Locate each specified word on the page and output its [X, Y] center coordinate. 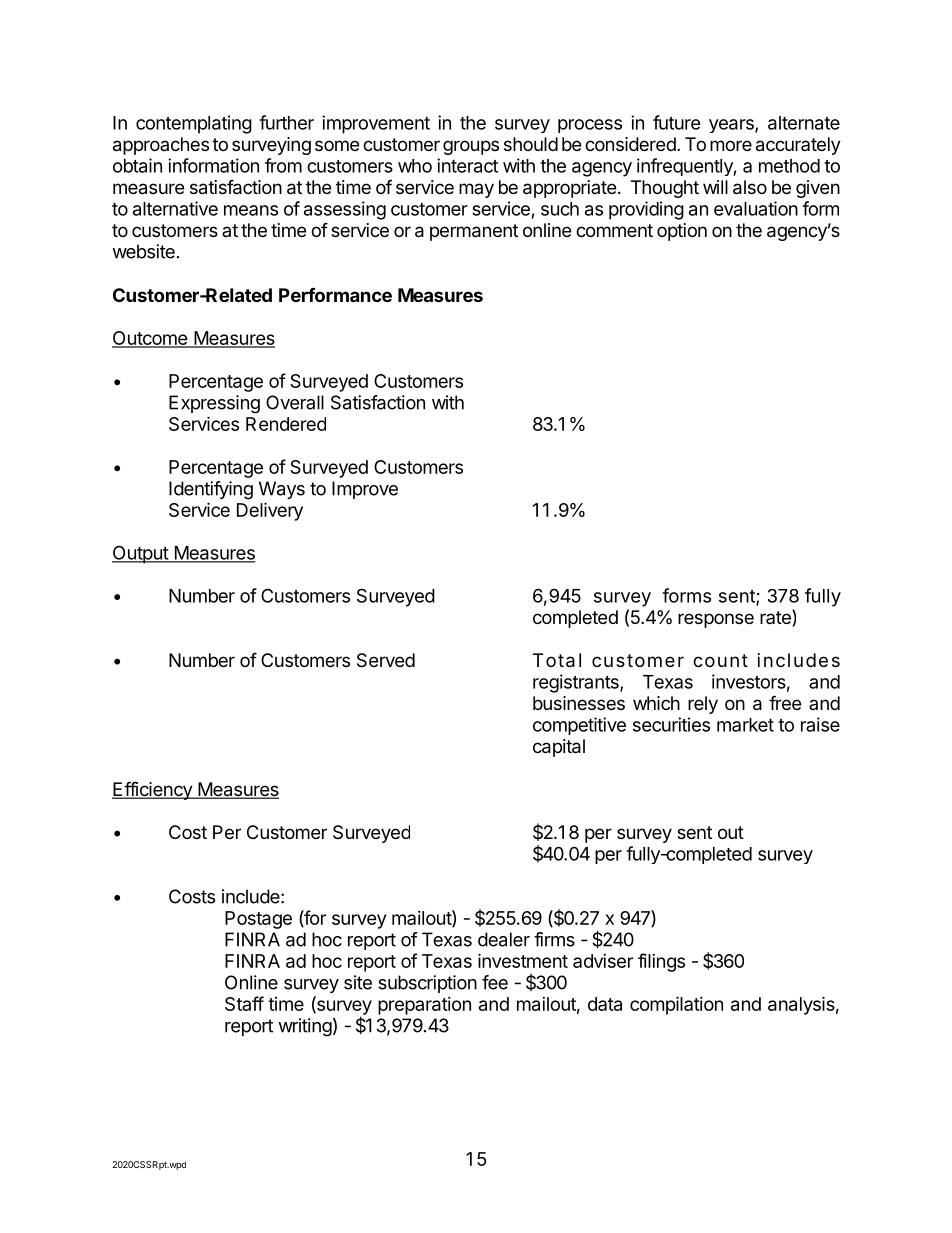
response [716, 620]
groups [471, 147]
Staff [244, 1003]
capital [559, 748]
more [731, 145]
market [745, 725]
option [682, 232]
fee [495, 982]
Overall [295, 402]
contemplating [194, 124]
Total [557, 660]
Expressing [214, 404]
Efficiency [153, 790]
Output [141, 554]
